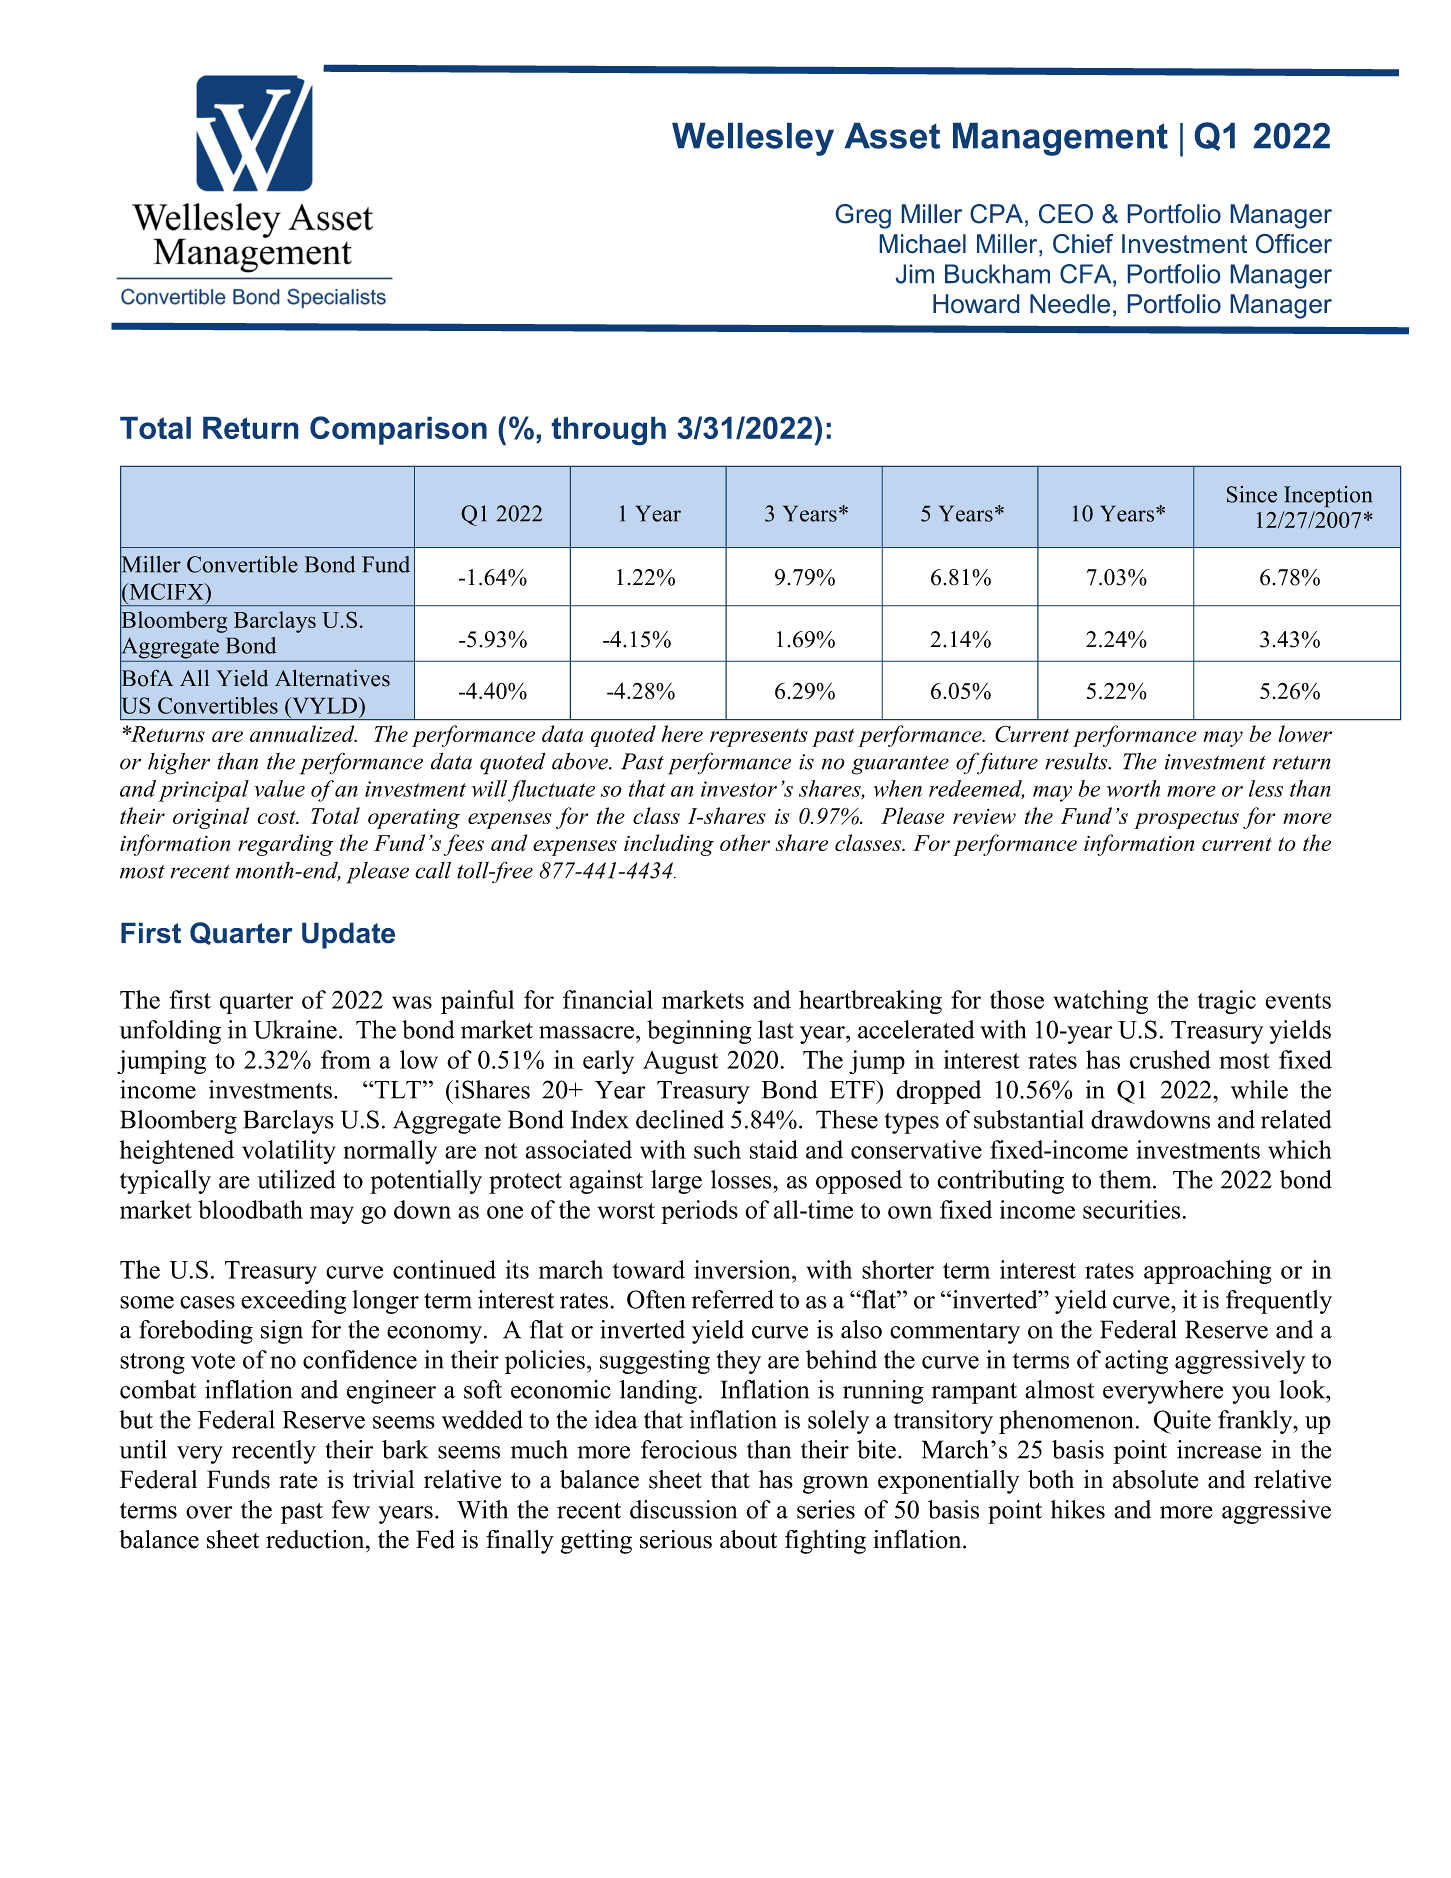 The height and width of the screenshot is (1878, 1451). Describe the element at coordinates (683, 1509) in the screenshot. I see `discussion` at that location.
